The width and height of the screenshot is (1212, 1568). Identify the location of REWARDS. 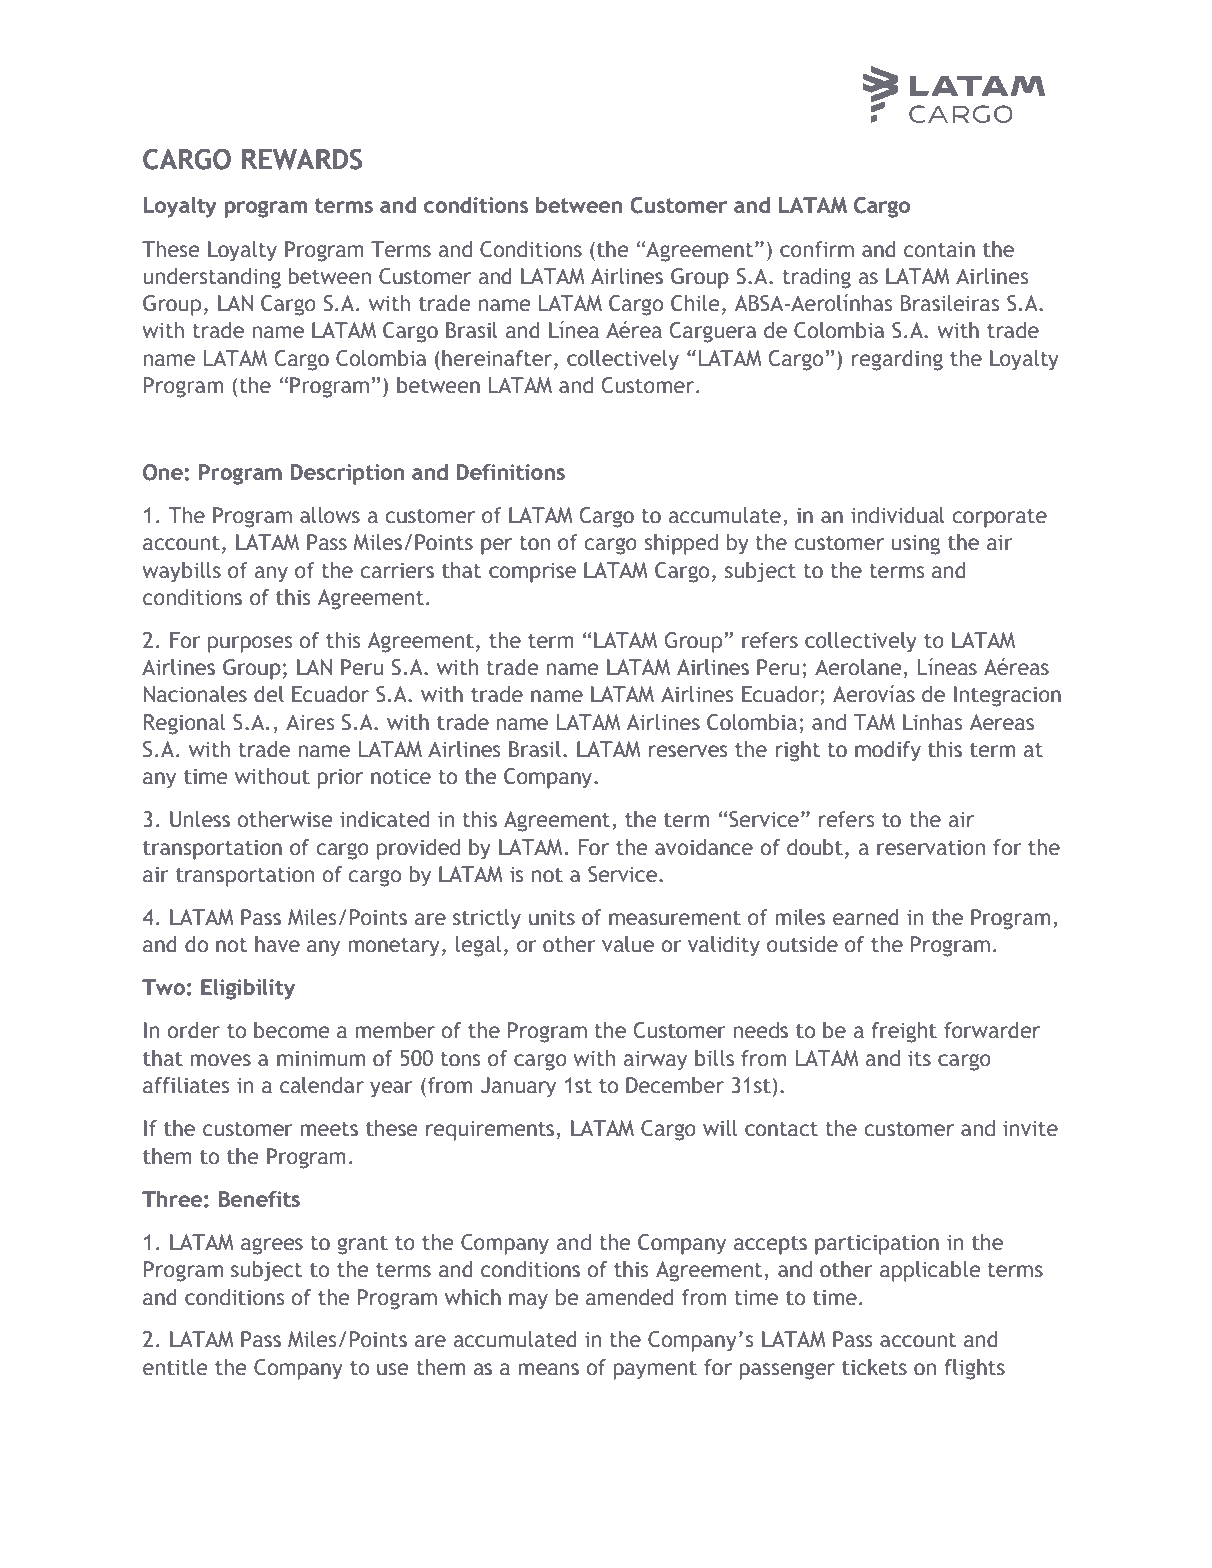
(302, 159).
